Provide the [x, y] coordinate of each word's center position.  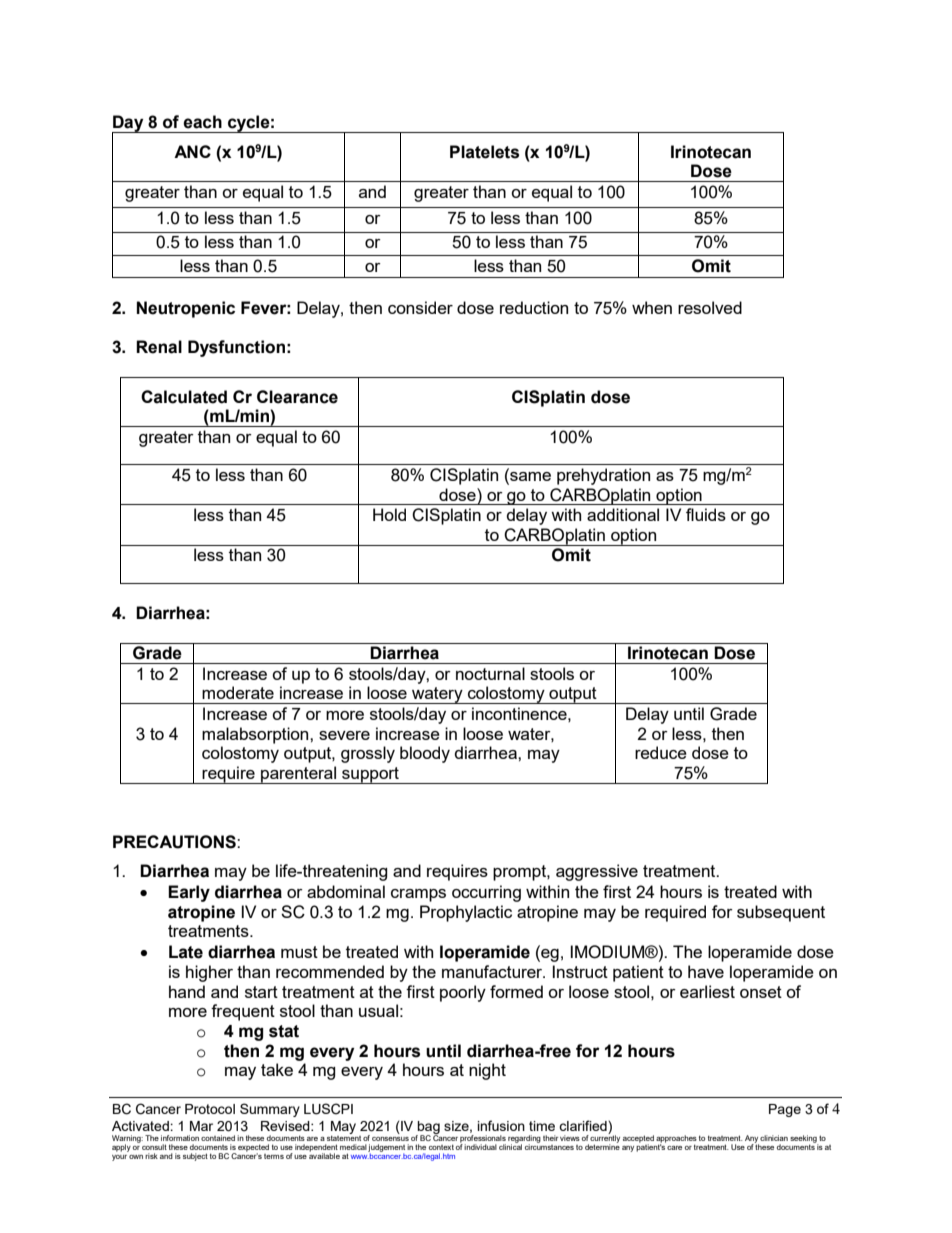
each [202, 122]
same [529, 476]
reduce [661, 752]
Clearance [297, 397]
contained [218, 1138]
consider [420, 307]
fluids [706, 514]
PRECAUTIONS [175, 842]
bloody [425, 754]
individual [480, 1147]
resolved [710, 307]
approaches [676, 1140]
